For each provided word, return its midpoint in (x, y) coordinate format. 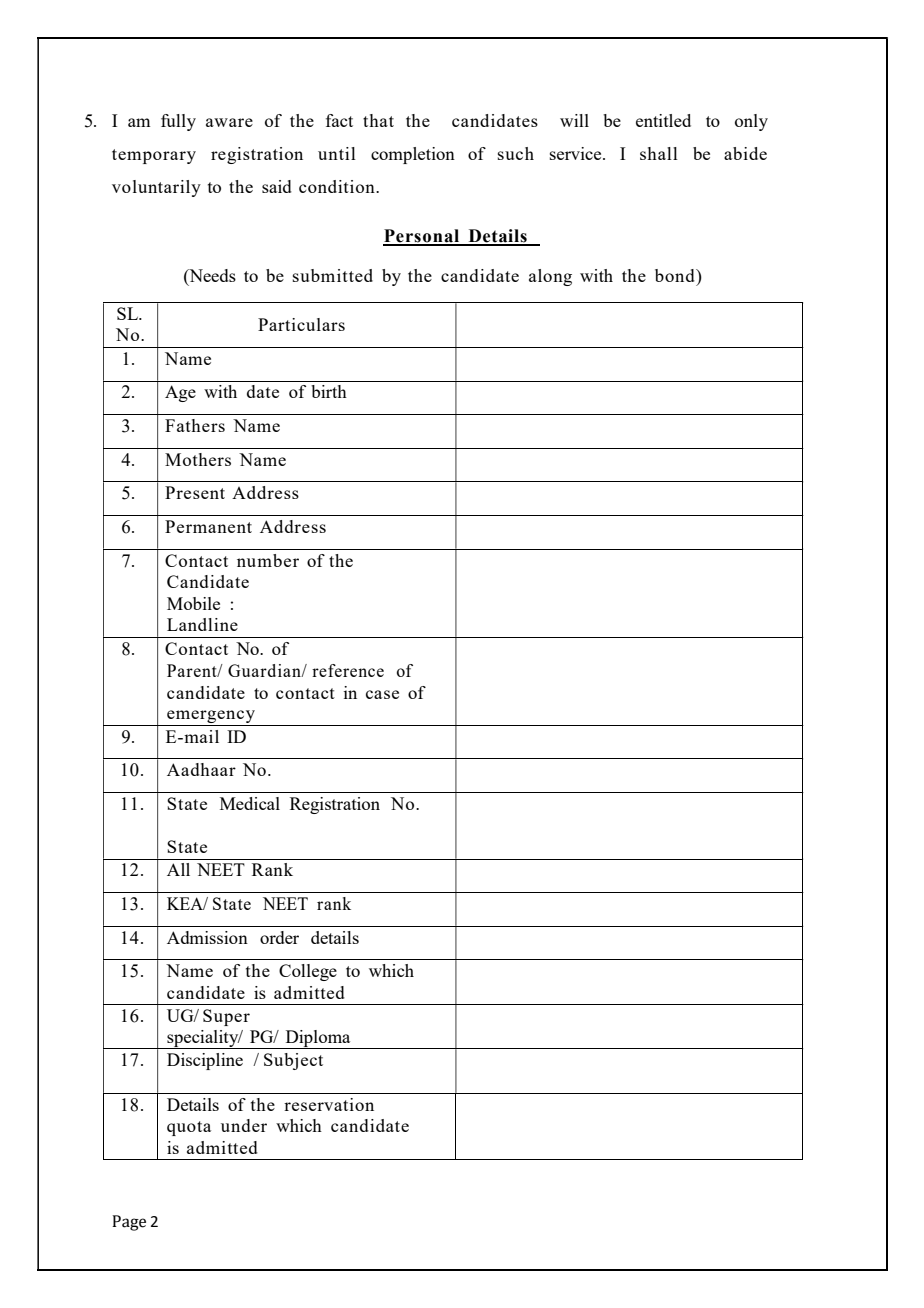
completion (413, 155)
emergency (211, 718)
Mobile (193, 603)
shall (659, 153)
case (382, 694)
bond (676, 275)
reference (348, 670)
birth (329, 391)
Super (226, 1017)
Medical (250, 803)
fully (178, 122)
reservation (329, 1104)
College (308, 972)
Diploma (318, 1039)
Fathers (195, 425)
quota (189, 1128)
